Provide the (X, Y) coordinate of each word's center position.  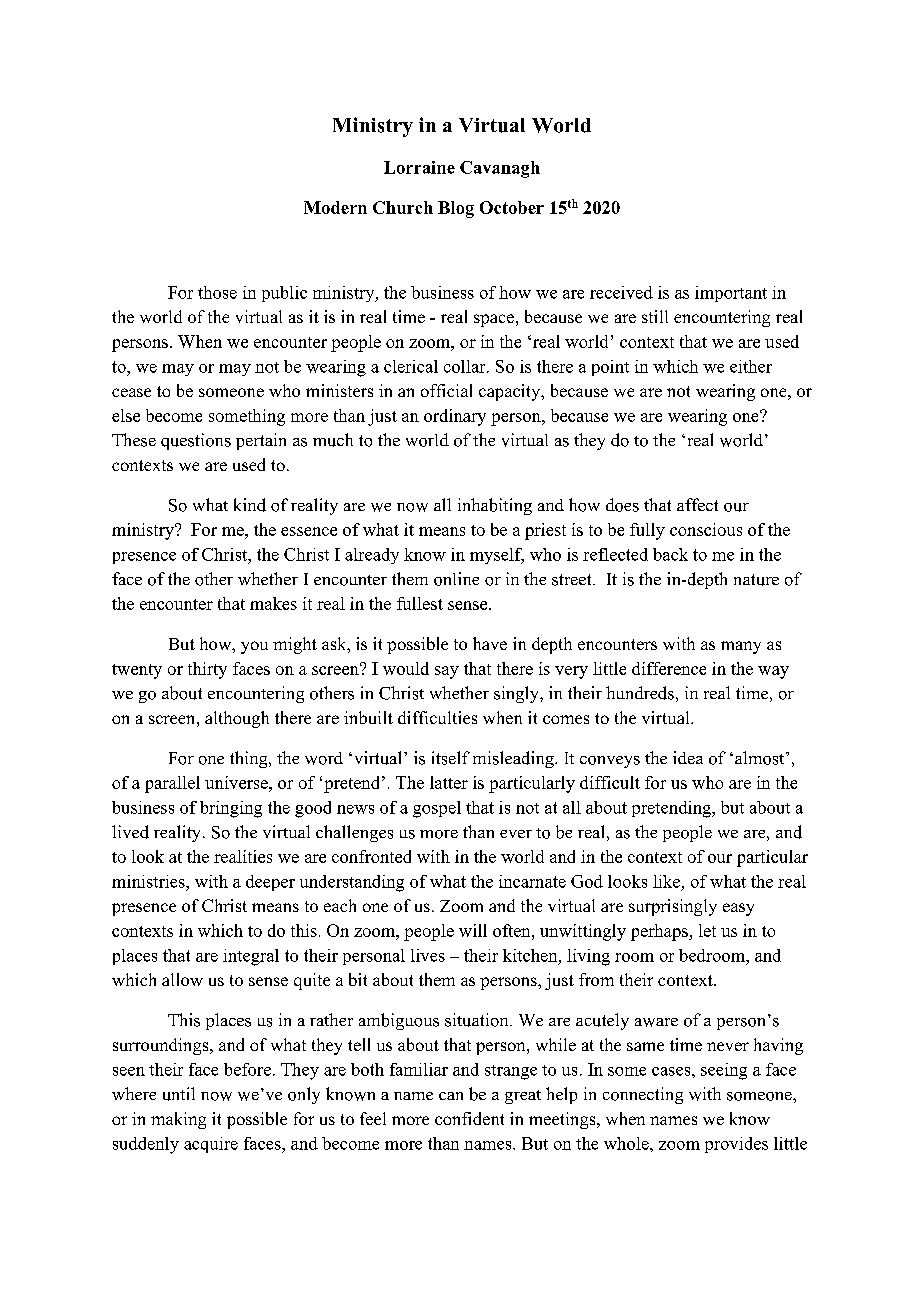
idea (688, 757)
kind (250, 505)
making (178, 1120)
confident (469, 1118)
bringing (231, 809)
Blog (456, 209)
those (217, 292)
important (731, 294)
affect (697, 504)
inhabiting (495, 506)
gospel (437, 809)
